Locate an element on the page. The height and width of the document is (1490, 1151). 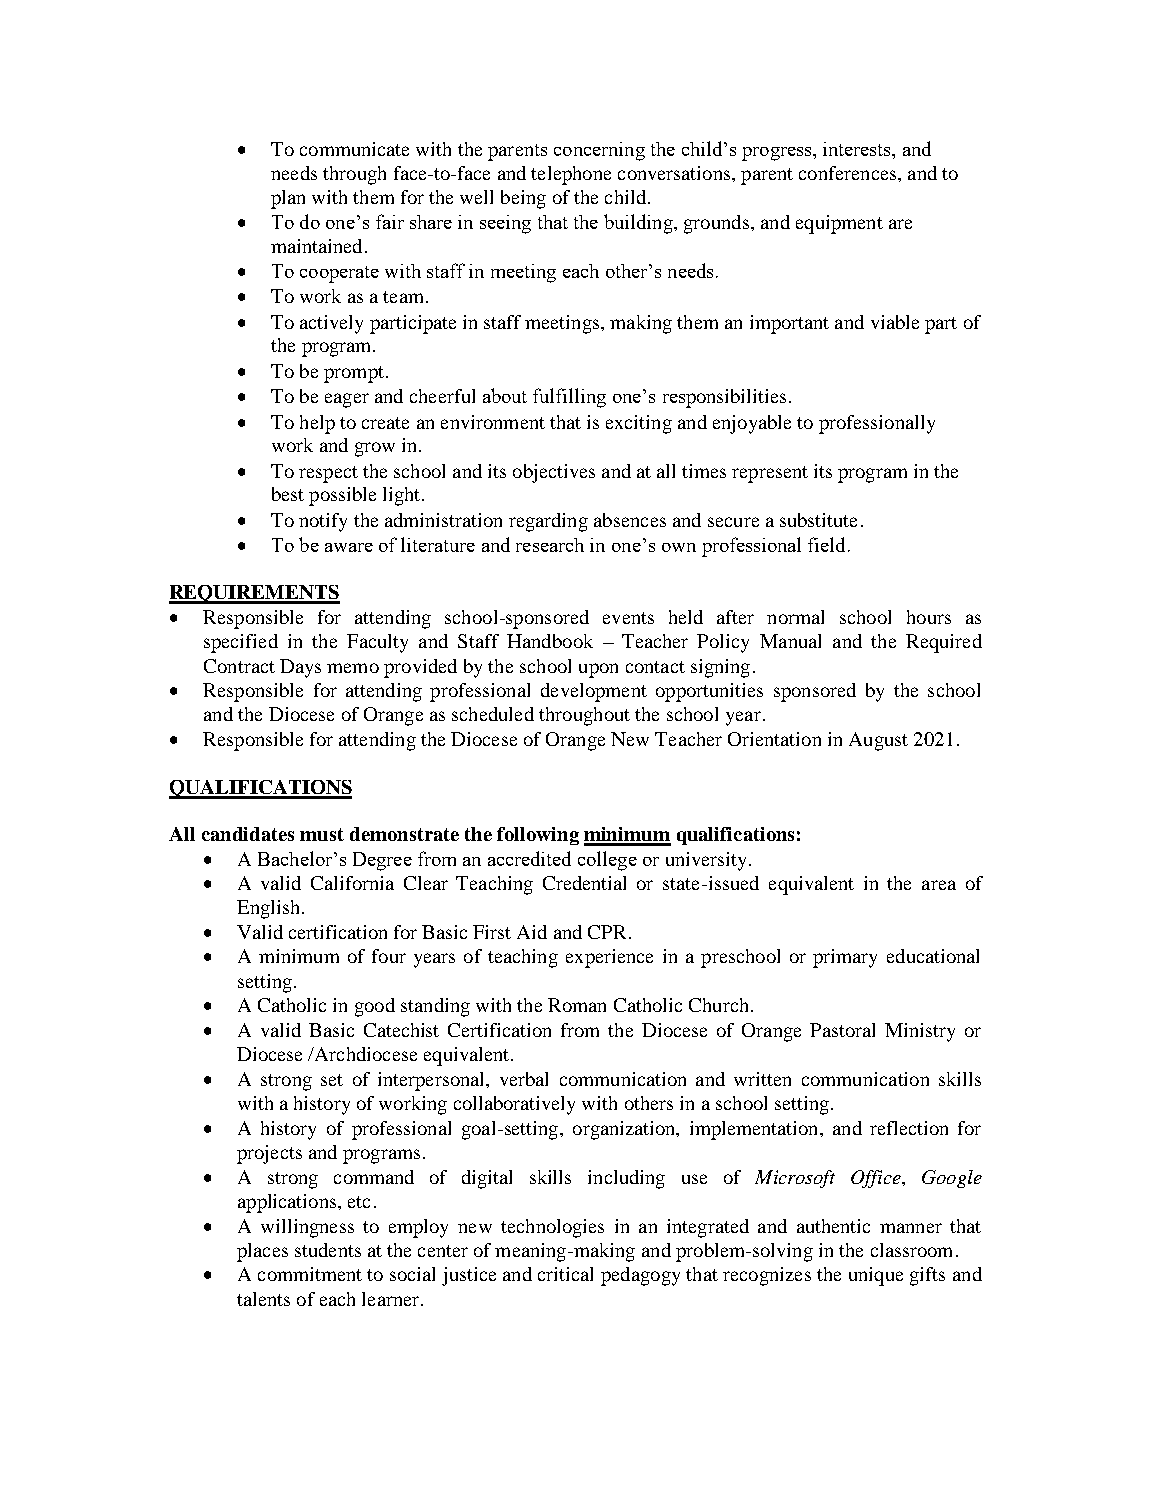
absences is located at coordinates (630, 520).
